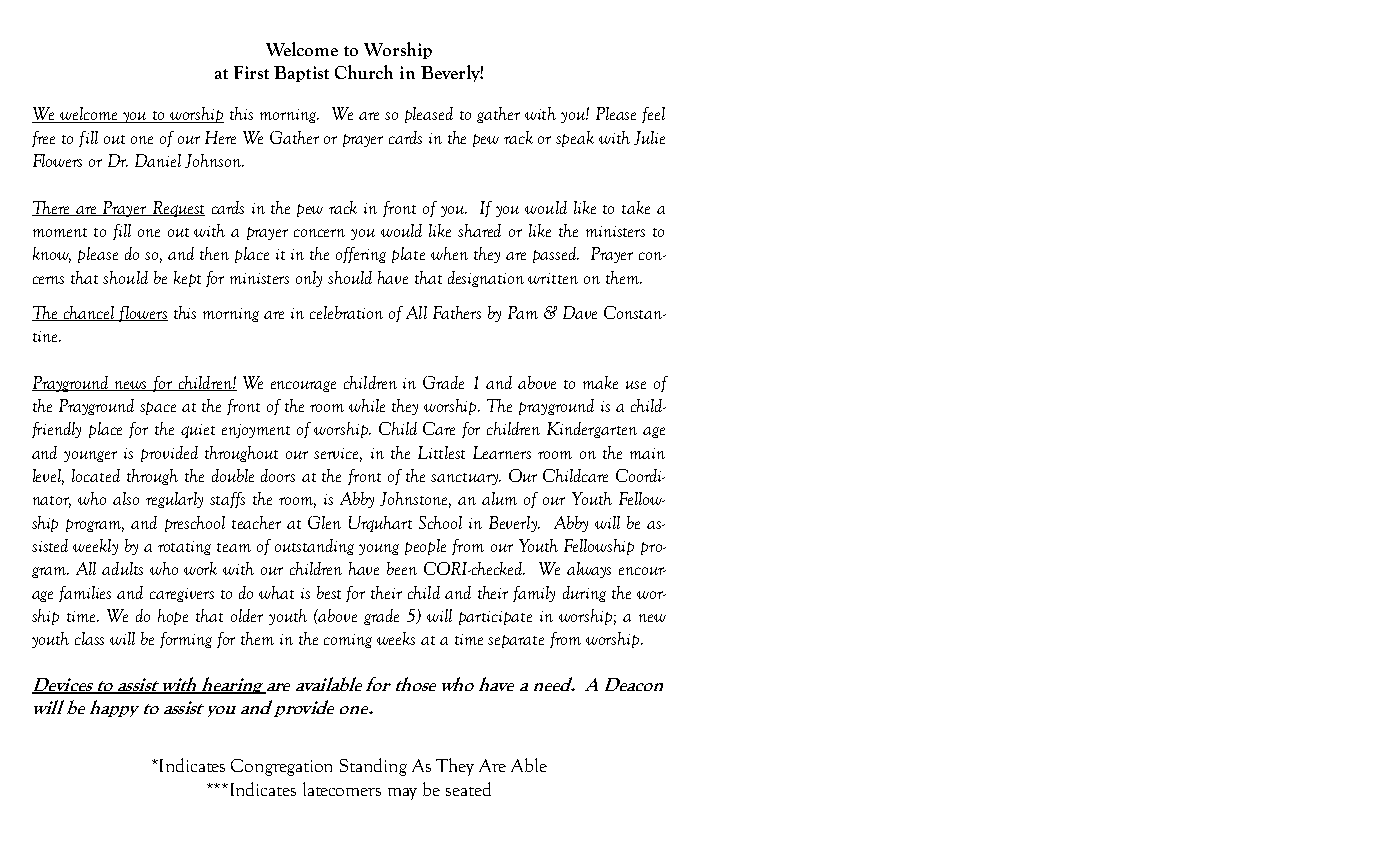 This page has height=850, width=1400. What do you see at coordinates (364, 72) in the page?
I see `Church` at bounding box center [364, 72].
